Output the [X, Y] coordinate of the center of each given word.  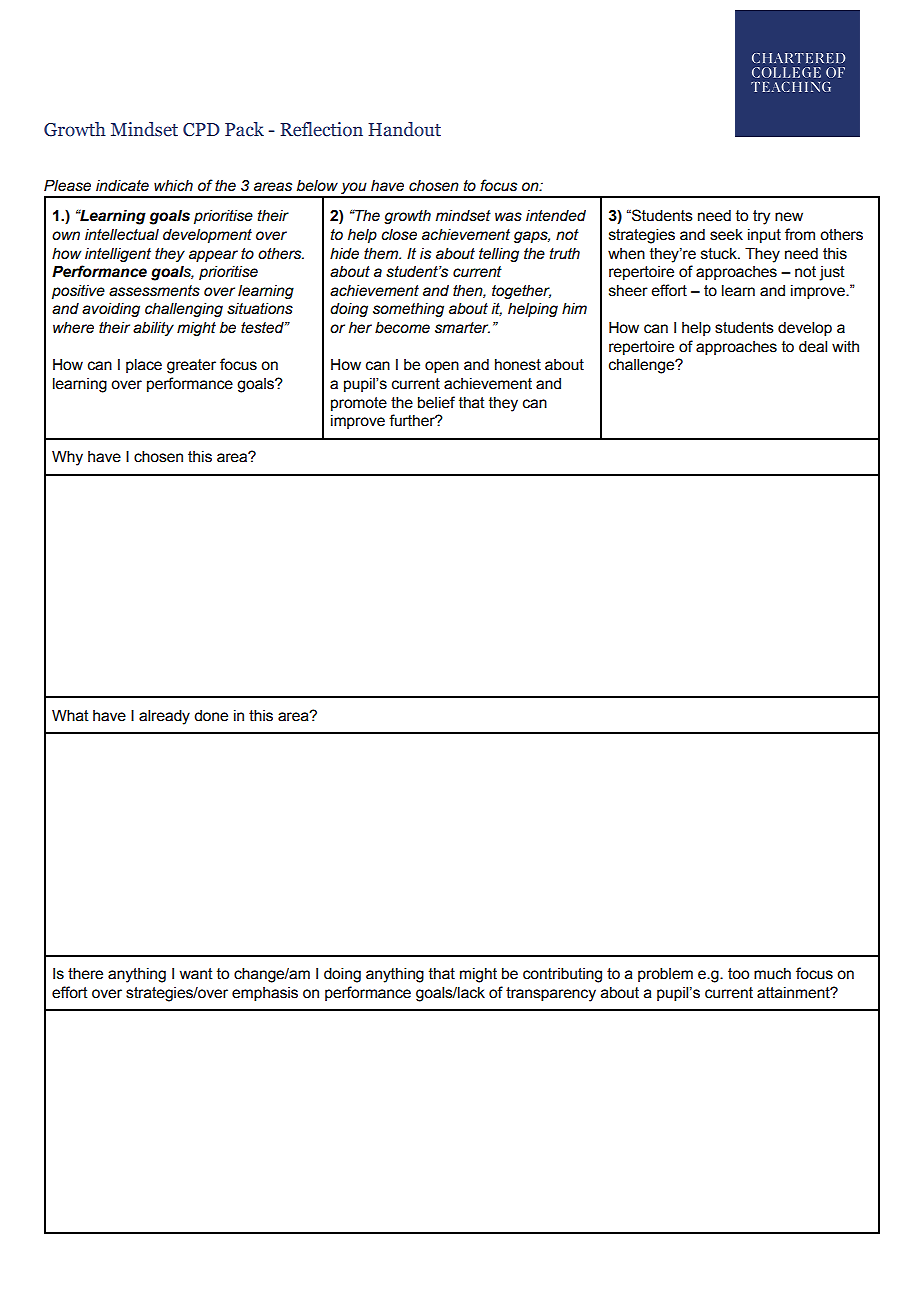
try [761, 217]
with [845, 347]
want [196, 974]
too [738, 974]
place [144, 366]
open [442, 367]
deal [813, 347]
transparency [551, 994]
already [164, 717]
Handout [404, 129]
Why [67, 458]
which [173, 186]
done [211, 716]
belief [436, 402]
